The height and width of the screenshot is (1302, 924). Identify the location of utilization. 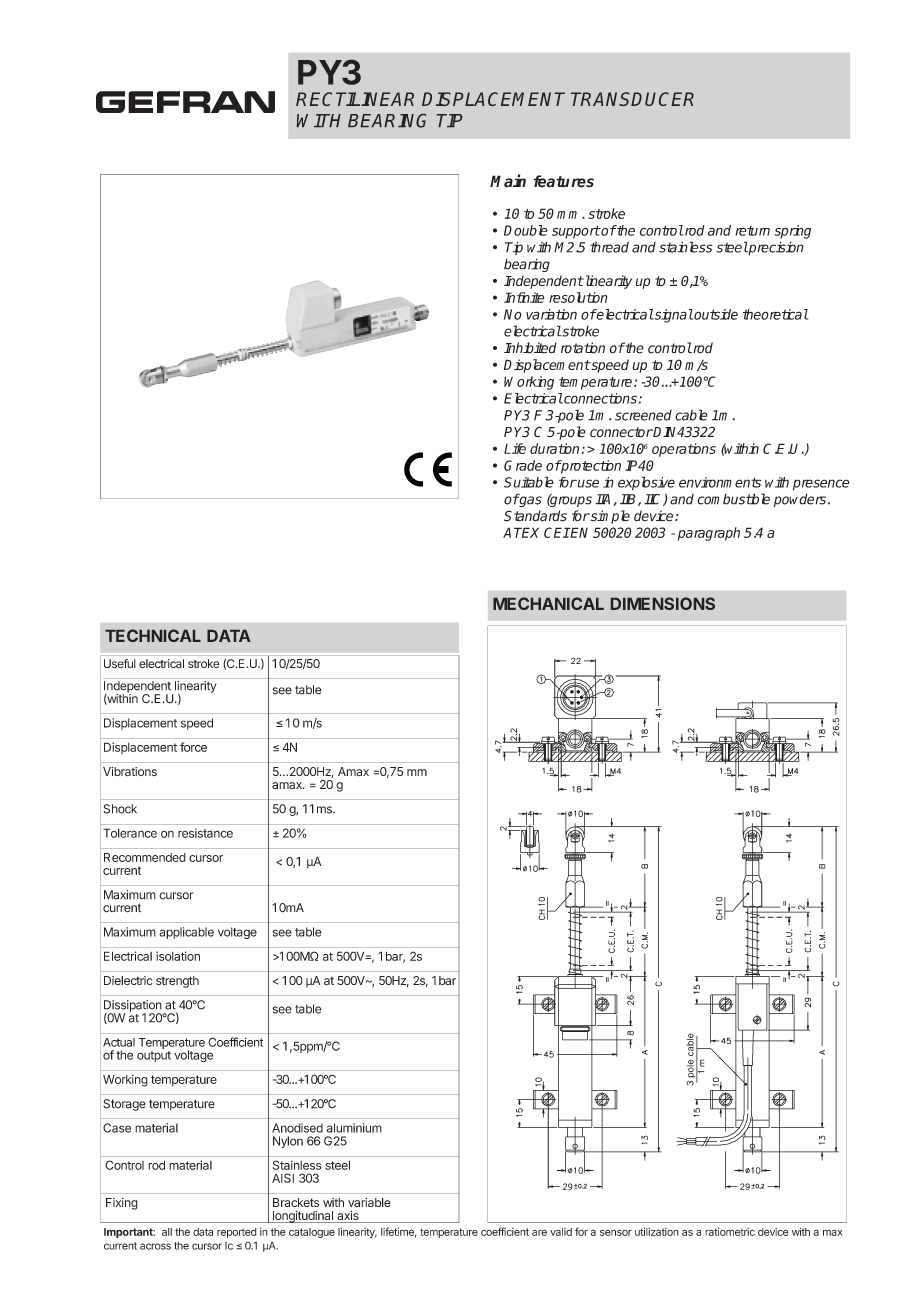
(657, 1231).
